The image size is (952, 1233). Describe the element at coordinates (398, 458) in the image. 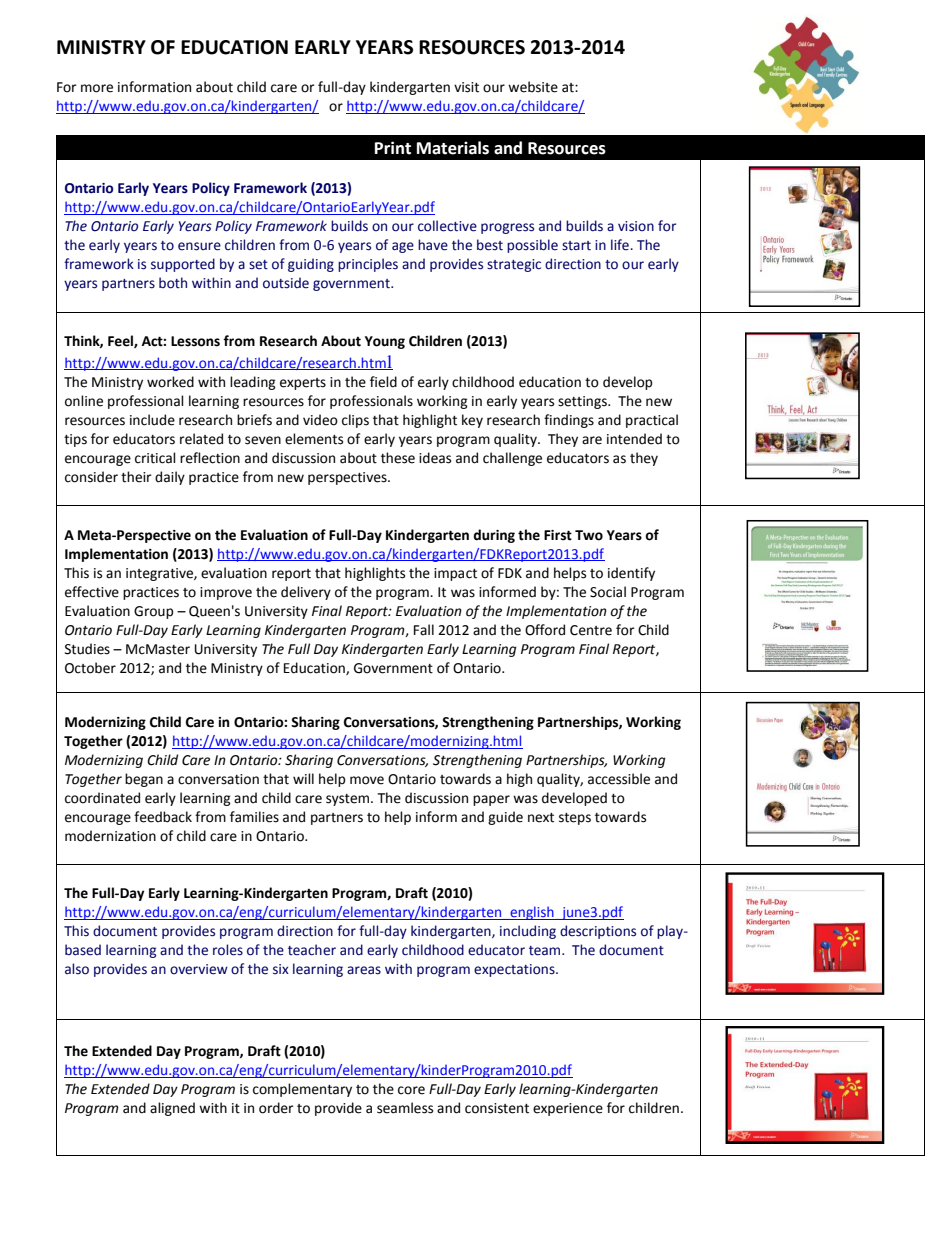

I see `these` at that location.
